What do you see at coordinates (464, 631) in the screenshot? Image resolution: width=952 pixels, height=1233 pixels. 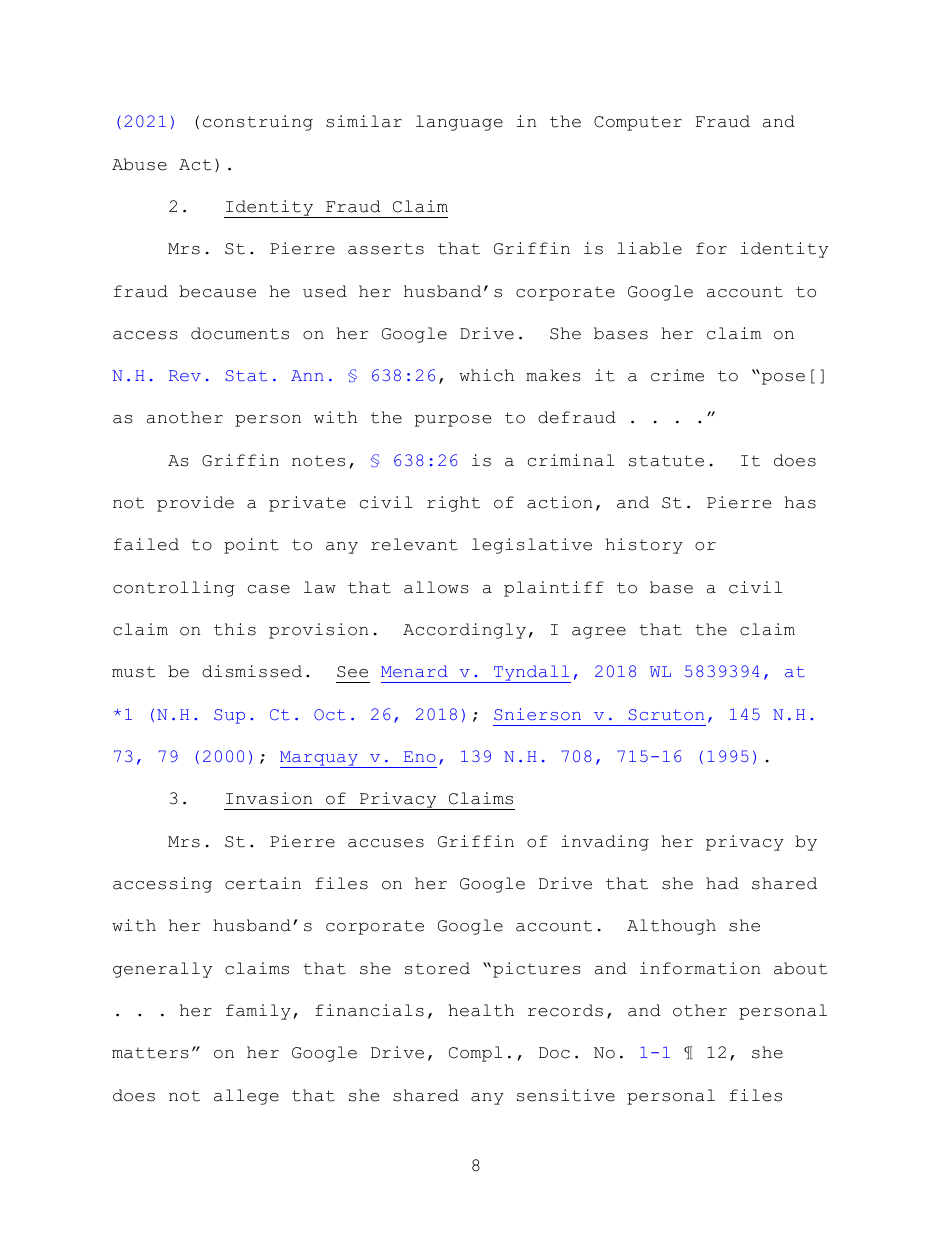 I see `Accordingly` at bounding box center [464, 631].
